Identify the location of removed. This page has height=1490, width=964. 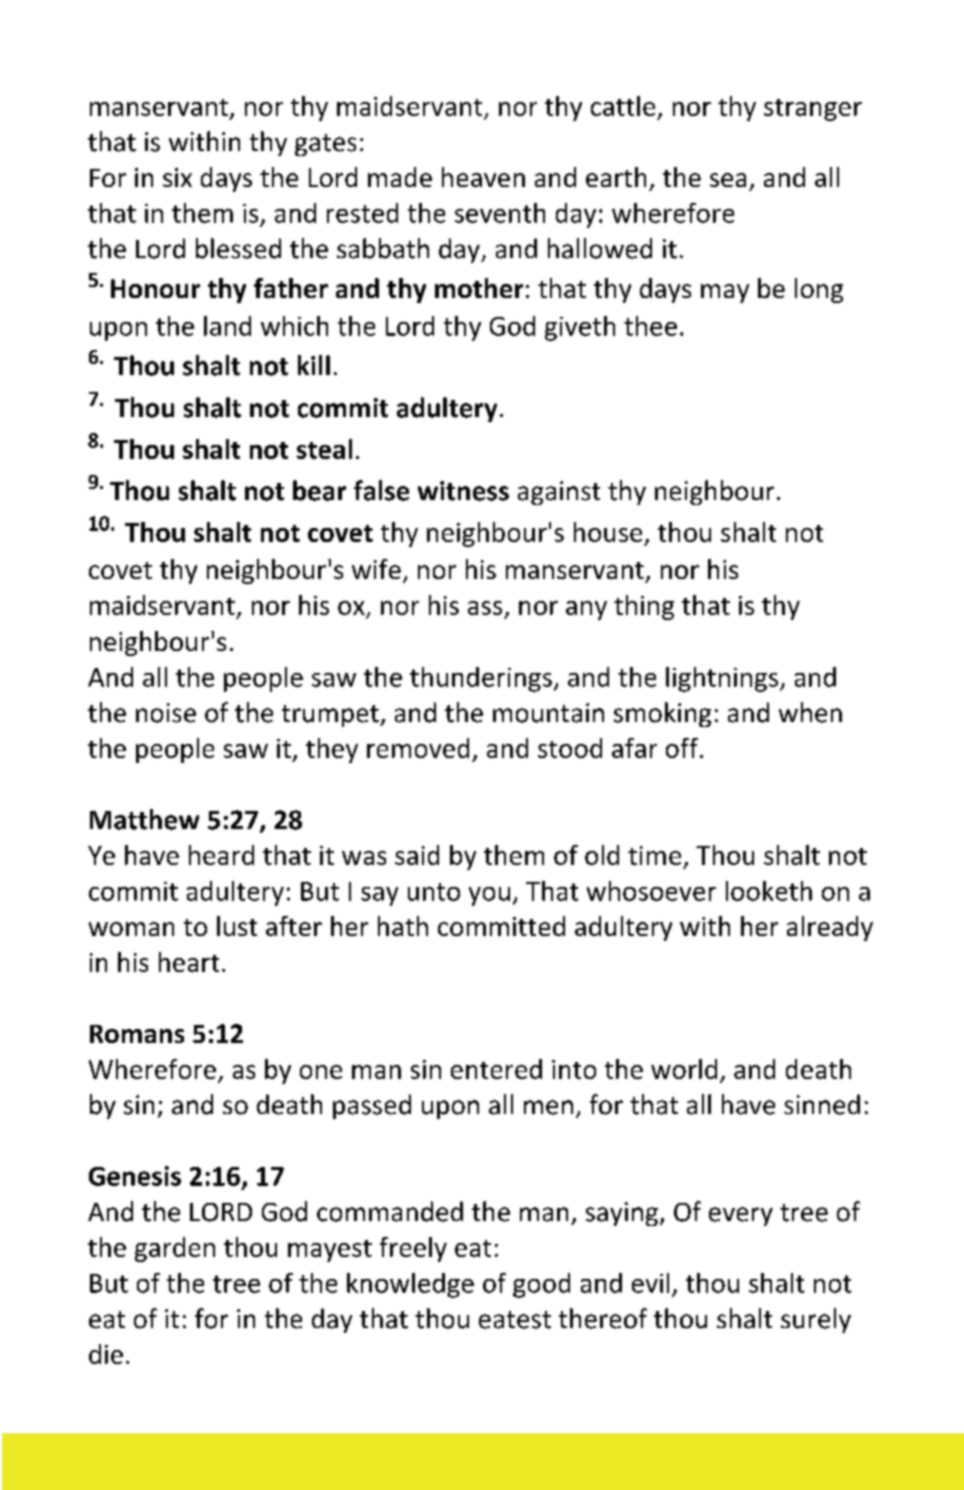
(418, 748).
